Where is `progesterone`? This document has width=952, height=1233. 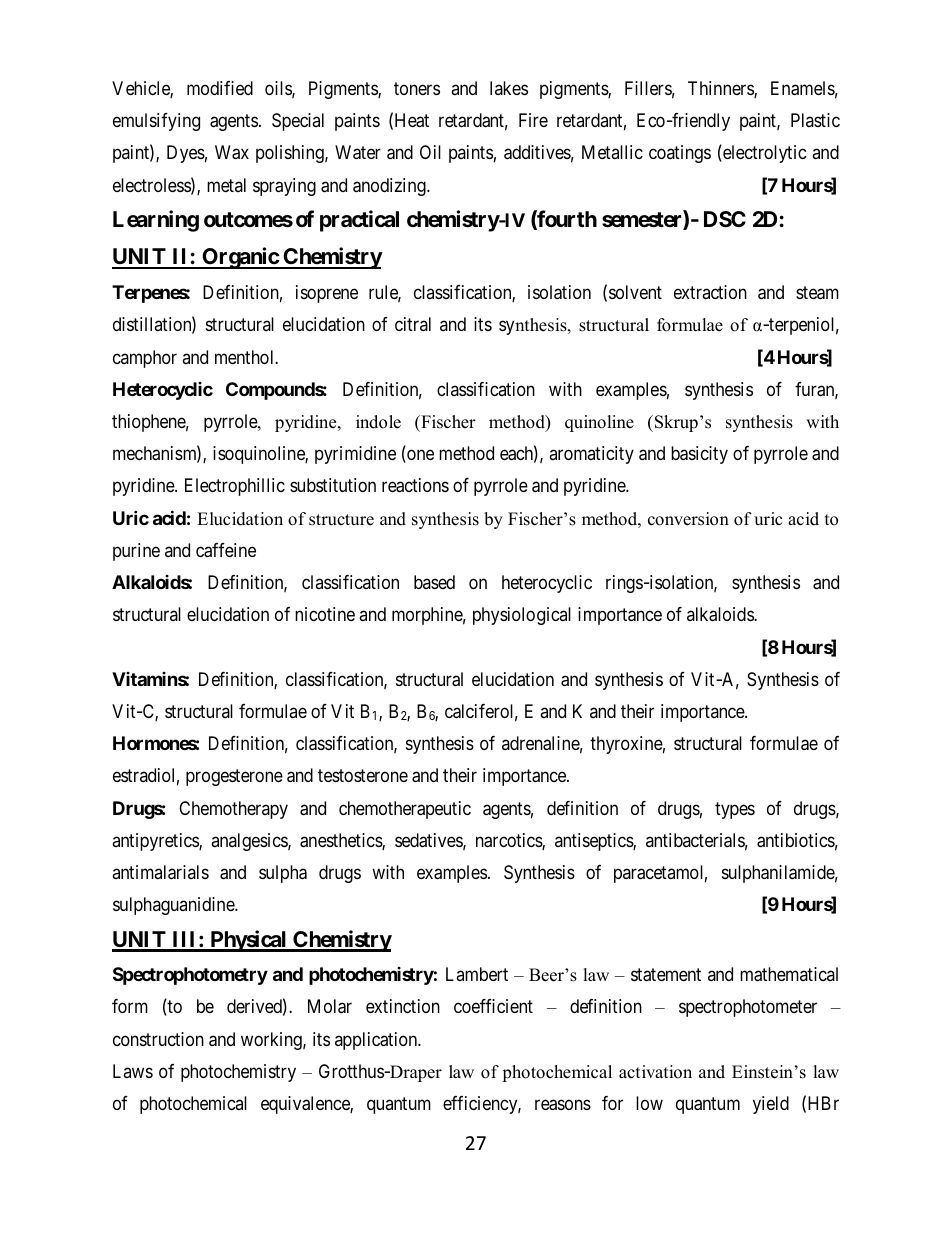
progesterone is located at coordinates (234, 778).
